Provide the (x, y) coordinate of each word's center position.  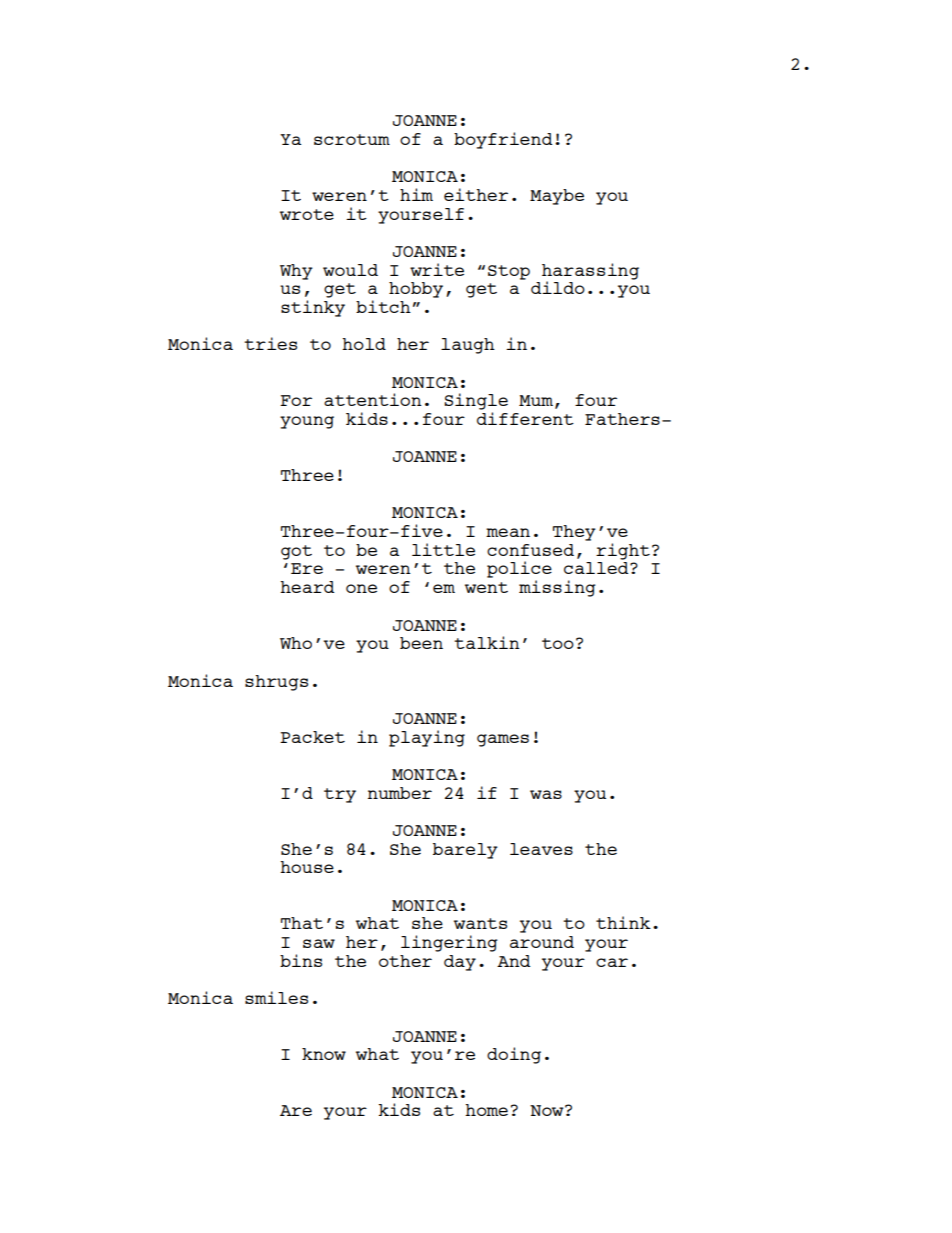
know (324, 1054)
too (558, 643)
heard (307, 587)
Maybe (557, 197)
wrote (307, 214)
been (421, 643)
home (486, 1110)
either (476, 194)
